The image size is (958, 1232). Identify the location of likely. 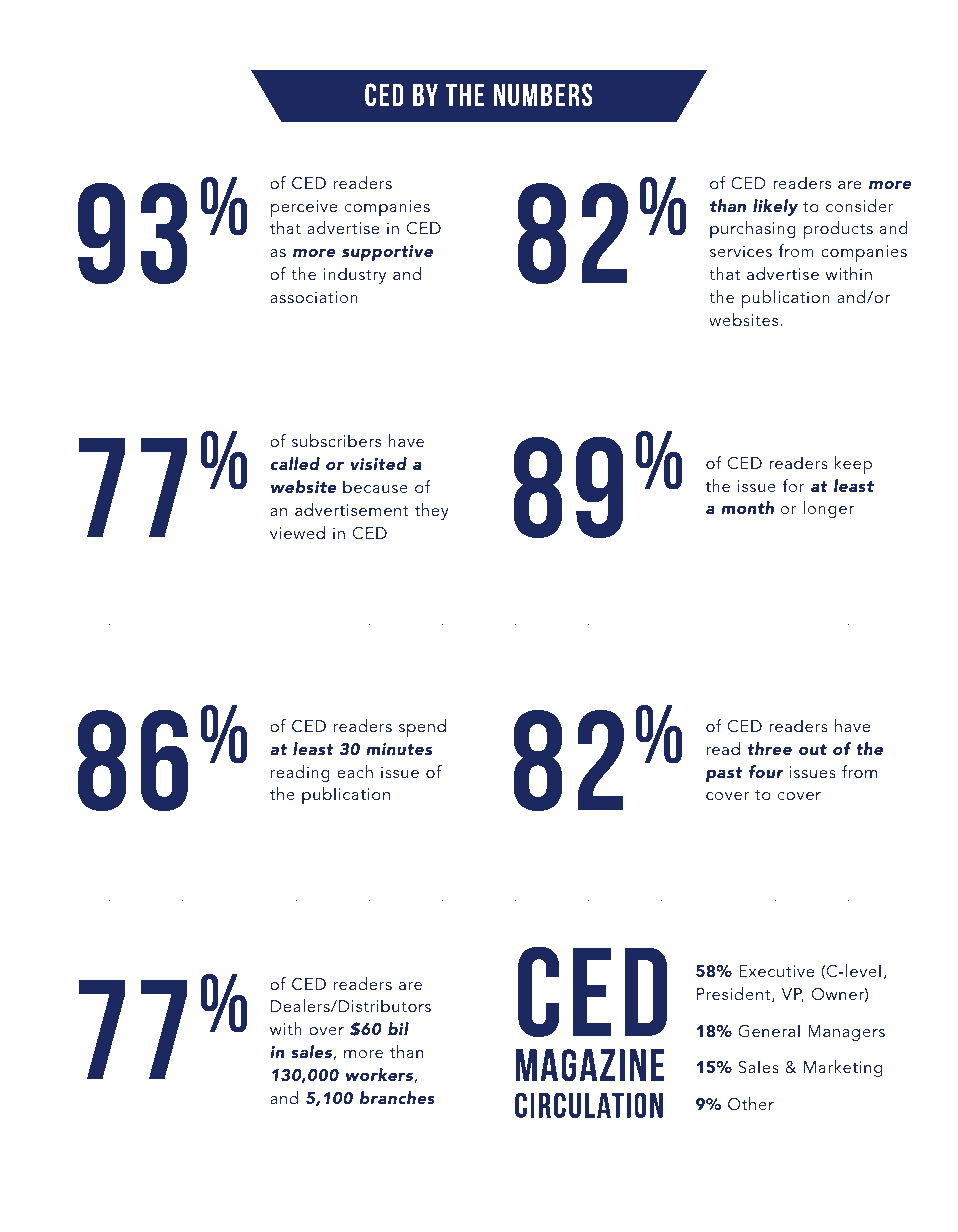
(775, 207).
